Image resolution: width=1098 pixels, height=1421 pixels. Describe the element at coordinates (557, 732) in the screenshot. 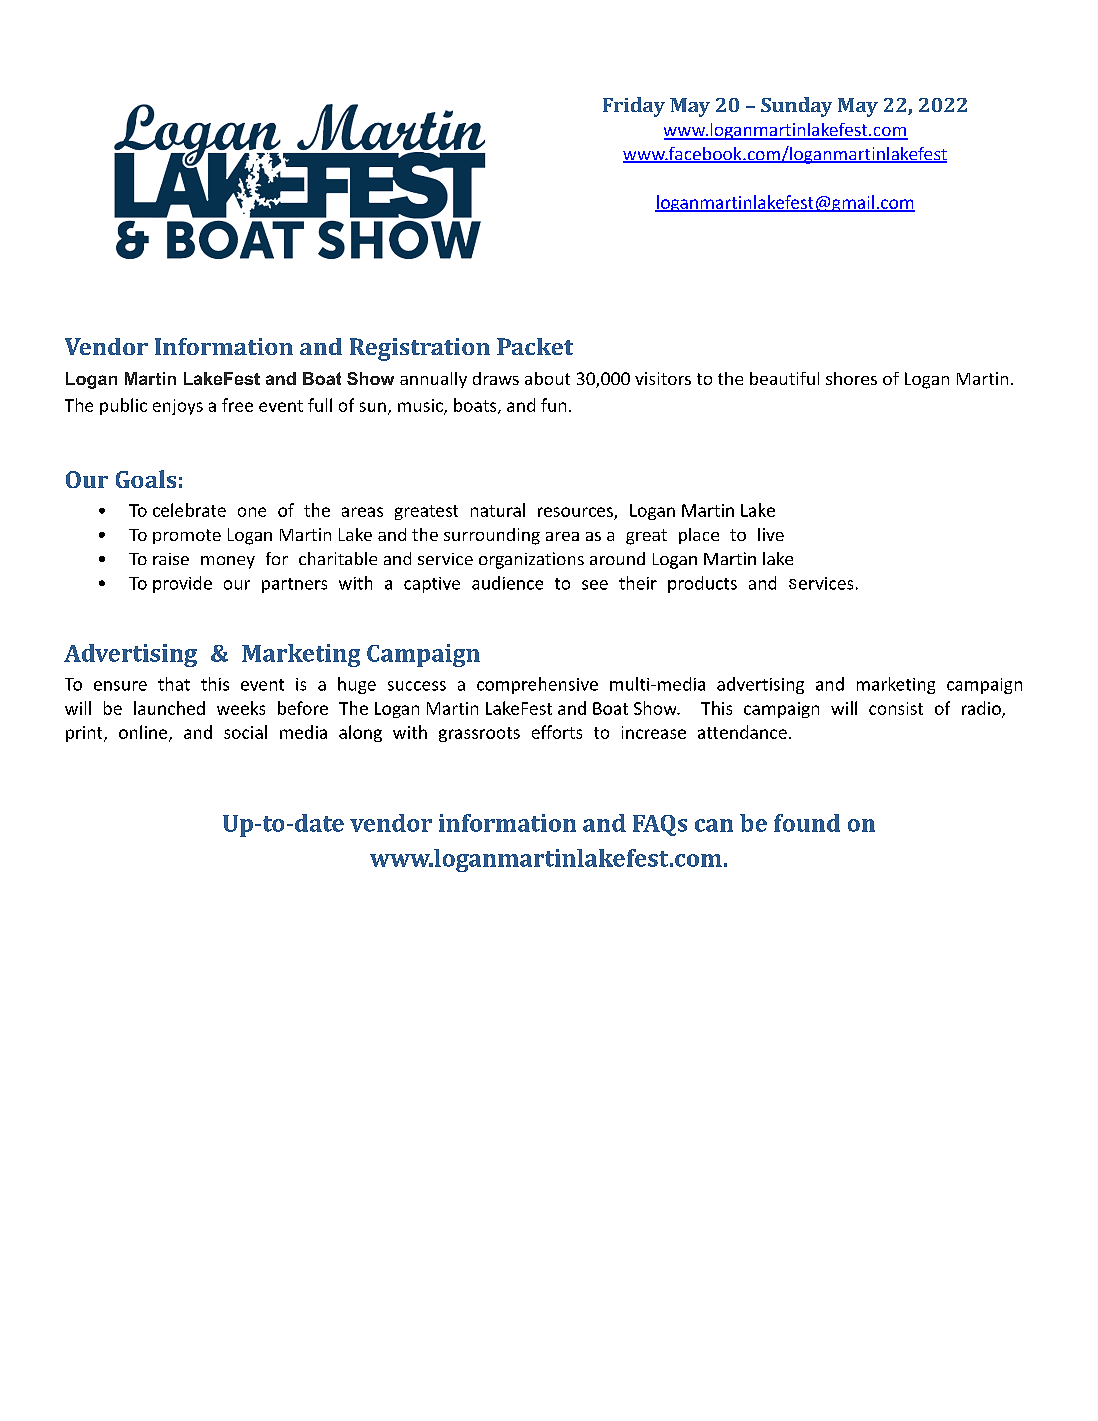

I see `efforts` at that location.
